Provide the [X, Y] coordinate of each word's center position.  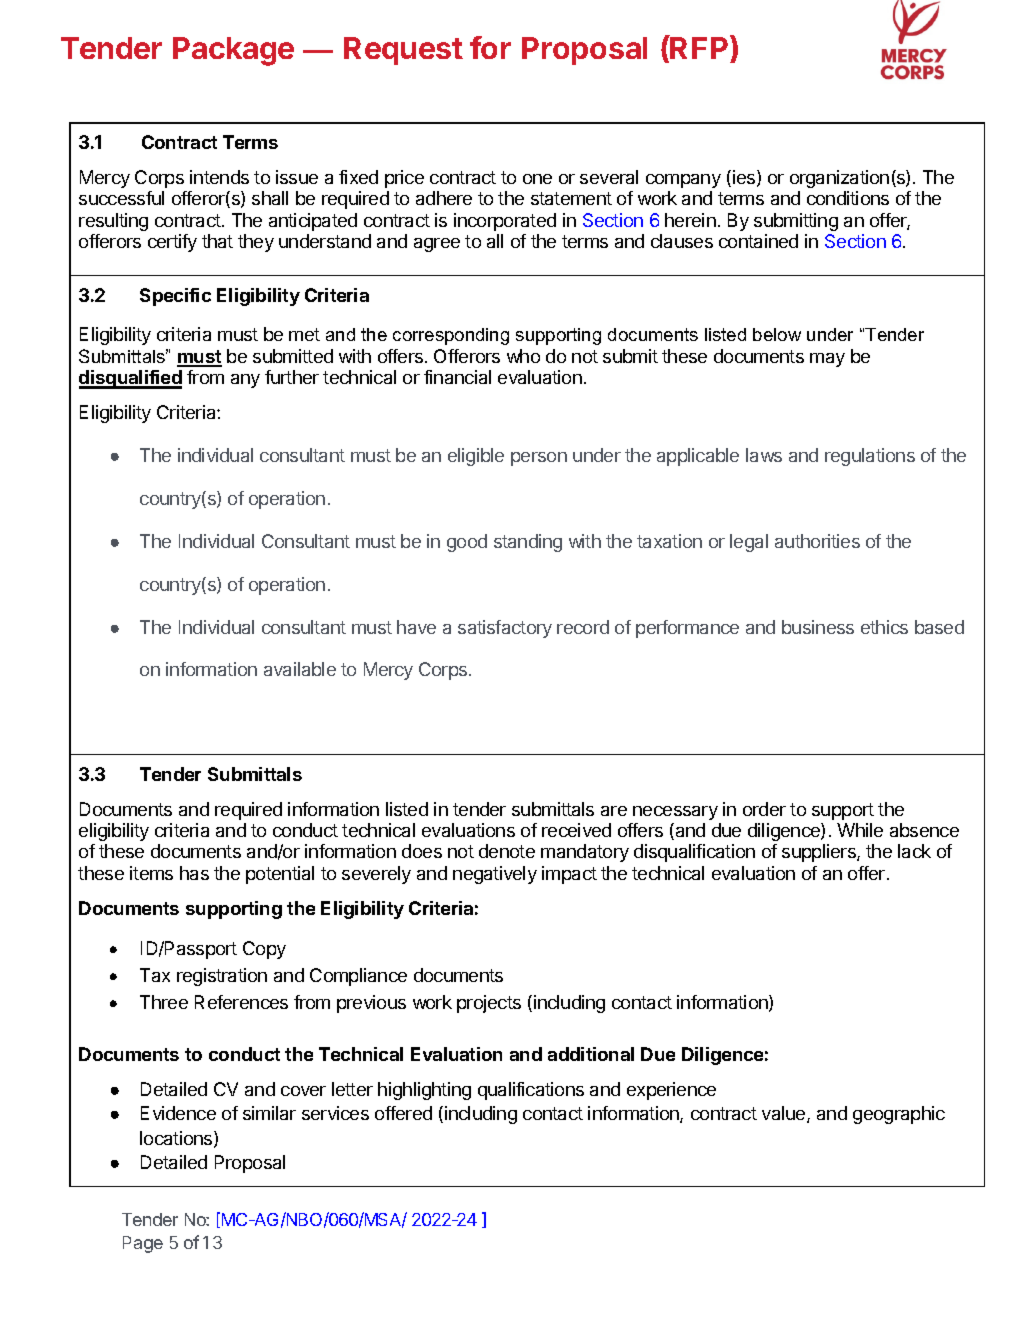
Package [233, 51]
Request [403, 51]
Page [143, 1244]
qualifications [531, 1091]
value [785, 1114]
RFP [700, 47]
